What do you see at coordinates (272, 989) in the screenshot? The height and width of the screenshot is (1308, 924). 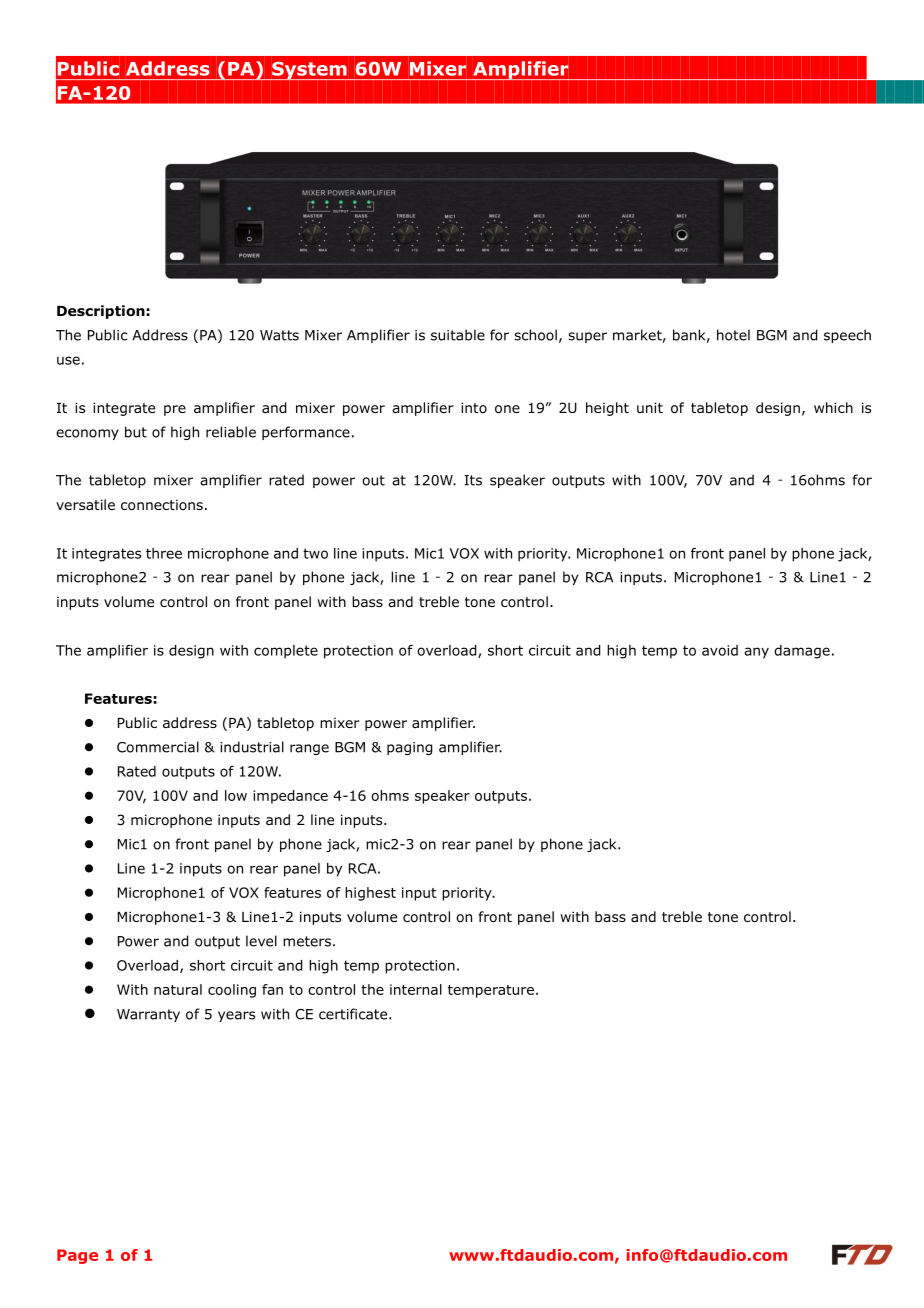 I see `fan` at bounding box center [272, 989].
